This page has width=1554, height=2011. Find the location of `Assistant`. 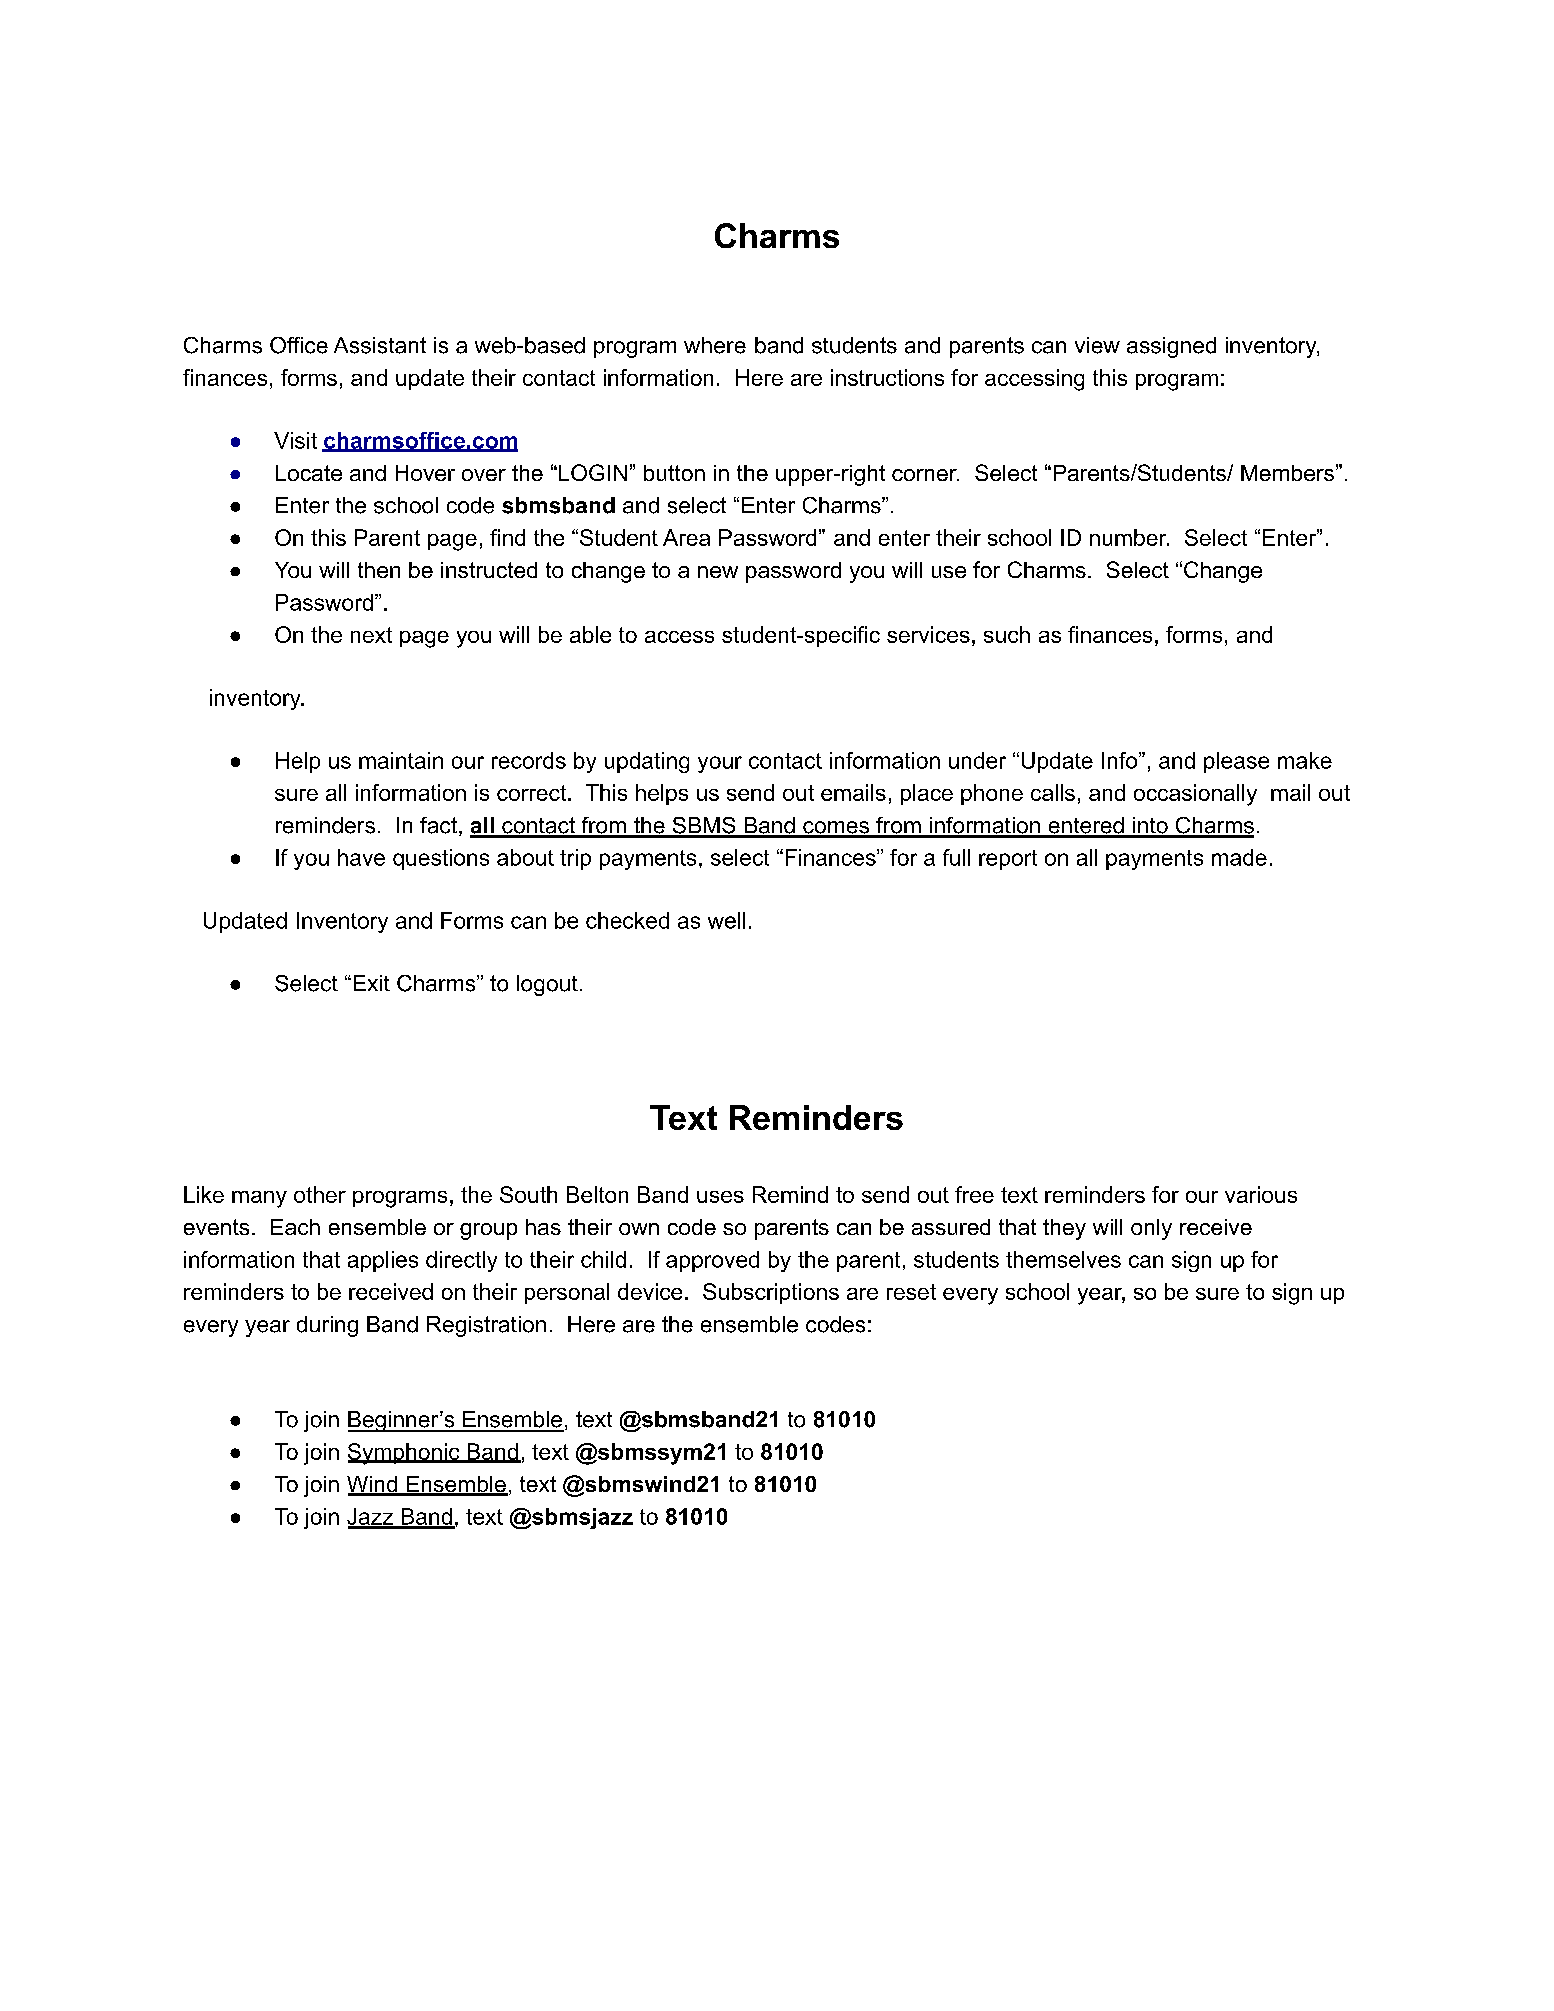

Assistant is located at coordinates (380, 345).
